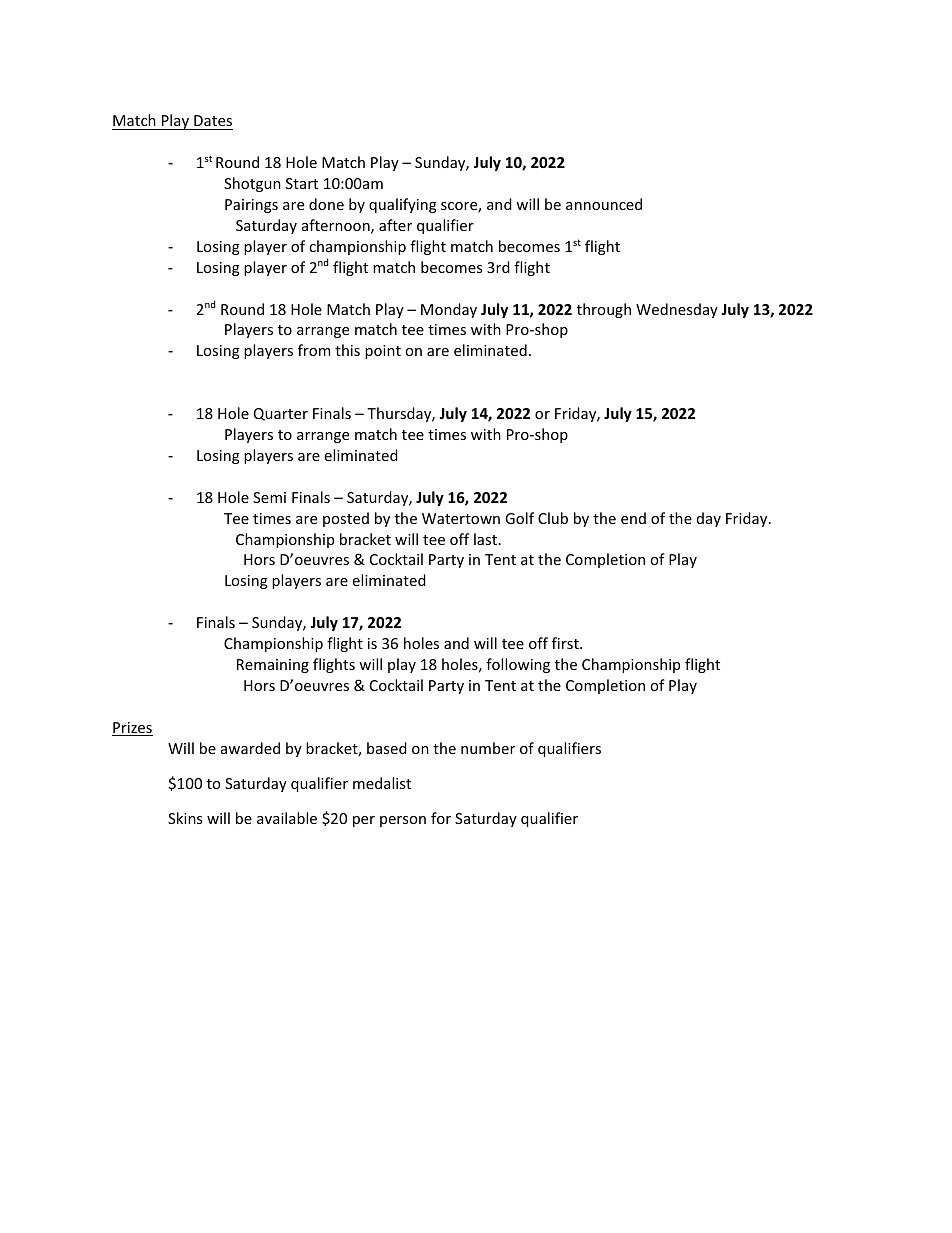  What do you see at coordinates (269, 497) in the screenshot?
I see `Semi` at bounding box center [269, 497].
